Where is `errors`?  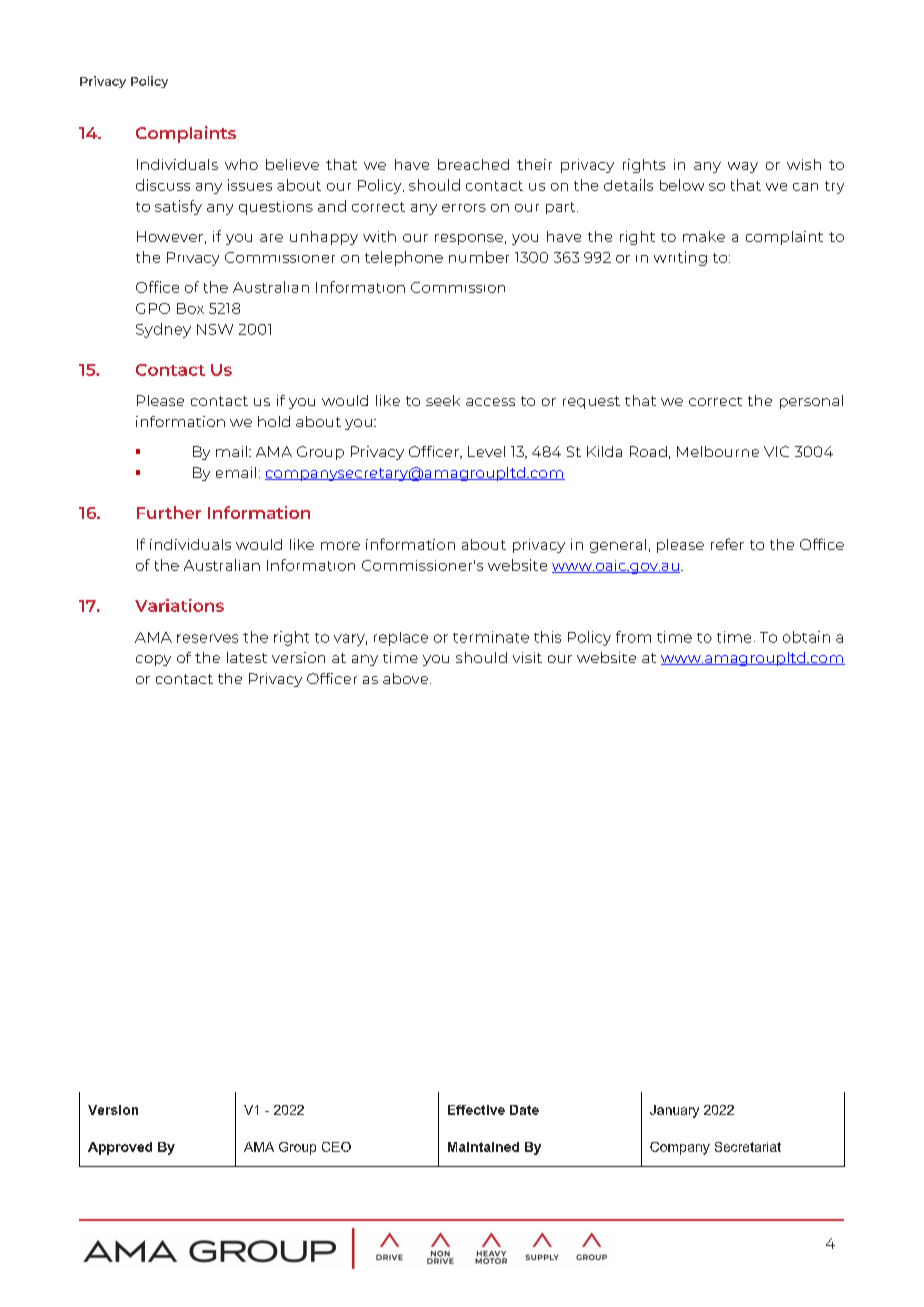
errors is located at coordinates (464, 208).
